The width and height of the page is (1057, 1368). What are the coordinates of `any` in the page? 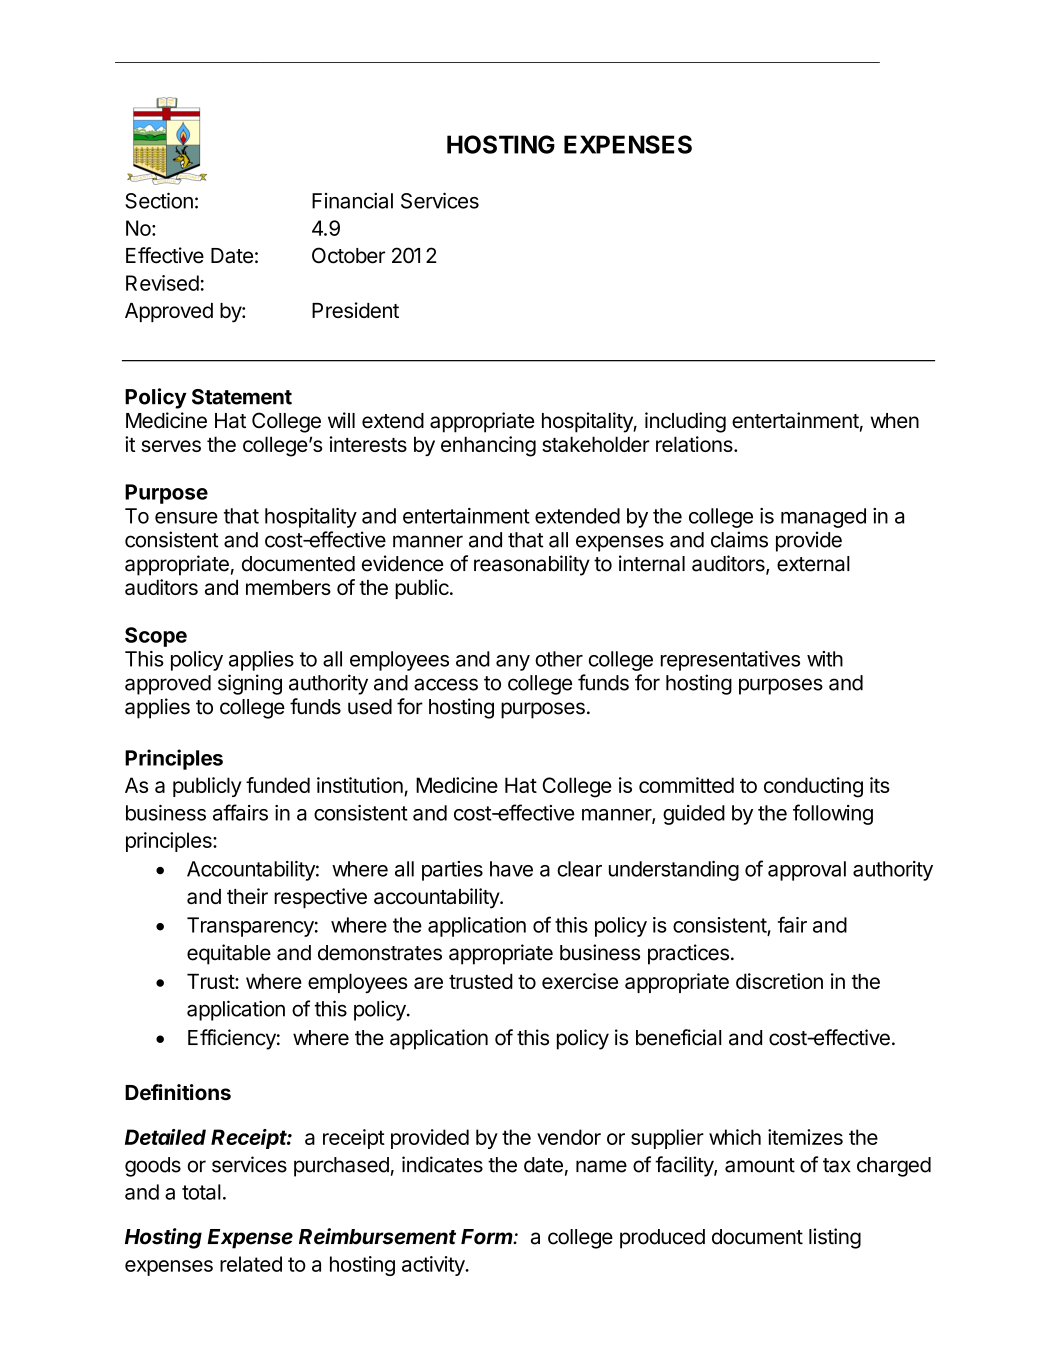 It's located at (513, 663).
